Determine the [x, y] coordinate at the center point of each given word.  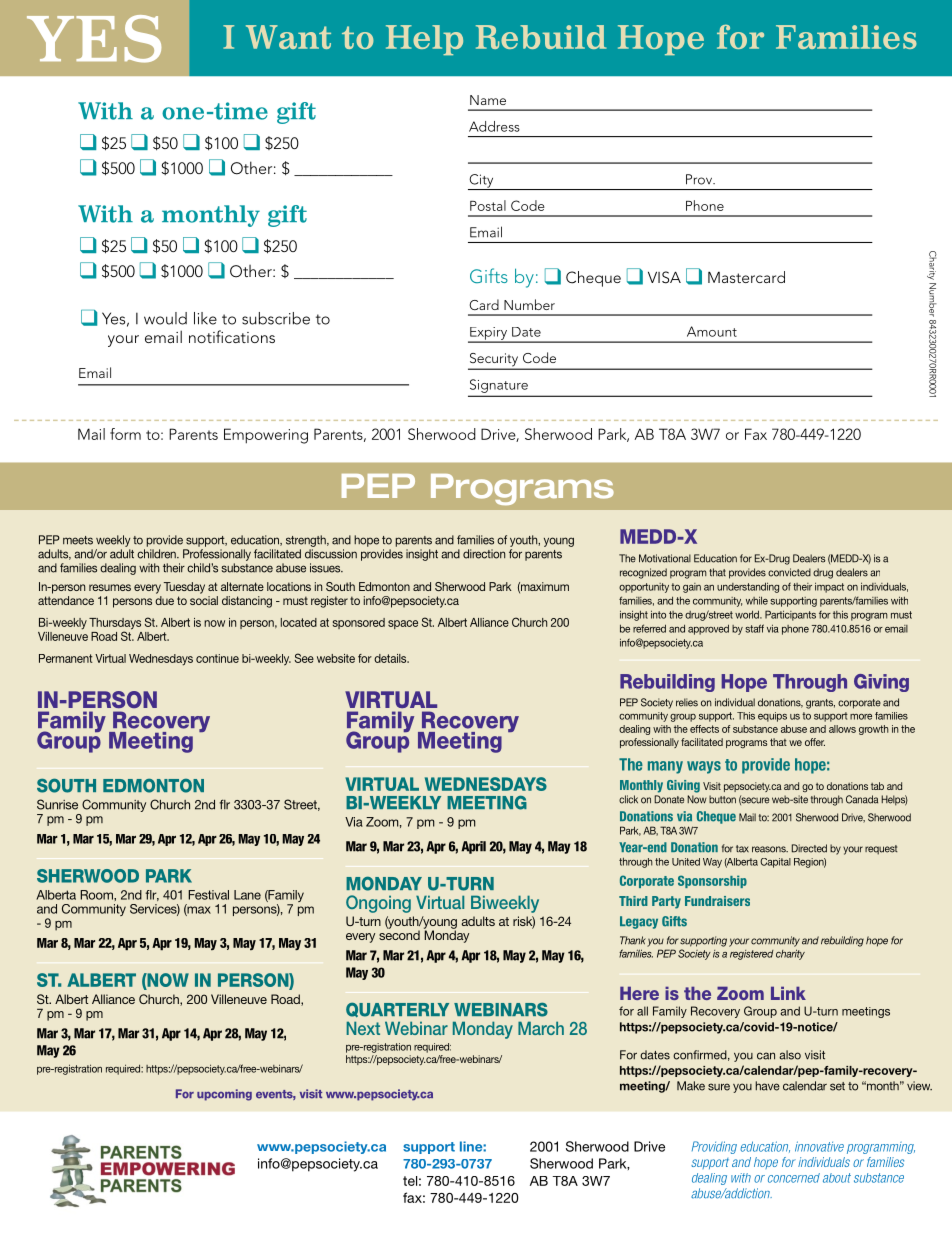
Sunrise [57, 804]
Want [288, 37]
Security [494, 361]
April [473, 847]
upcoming [224, 1095]
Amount [712, 331]
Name [488, 100]
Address [494, 126]
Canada [862, 799]
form [125, 434]
